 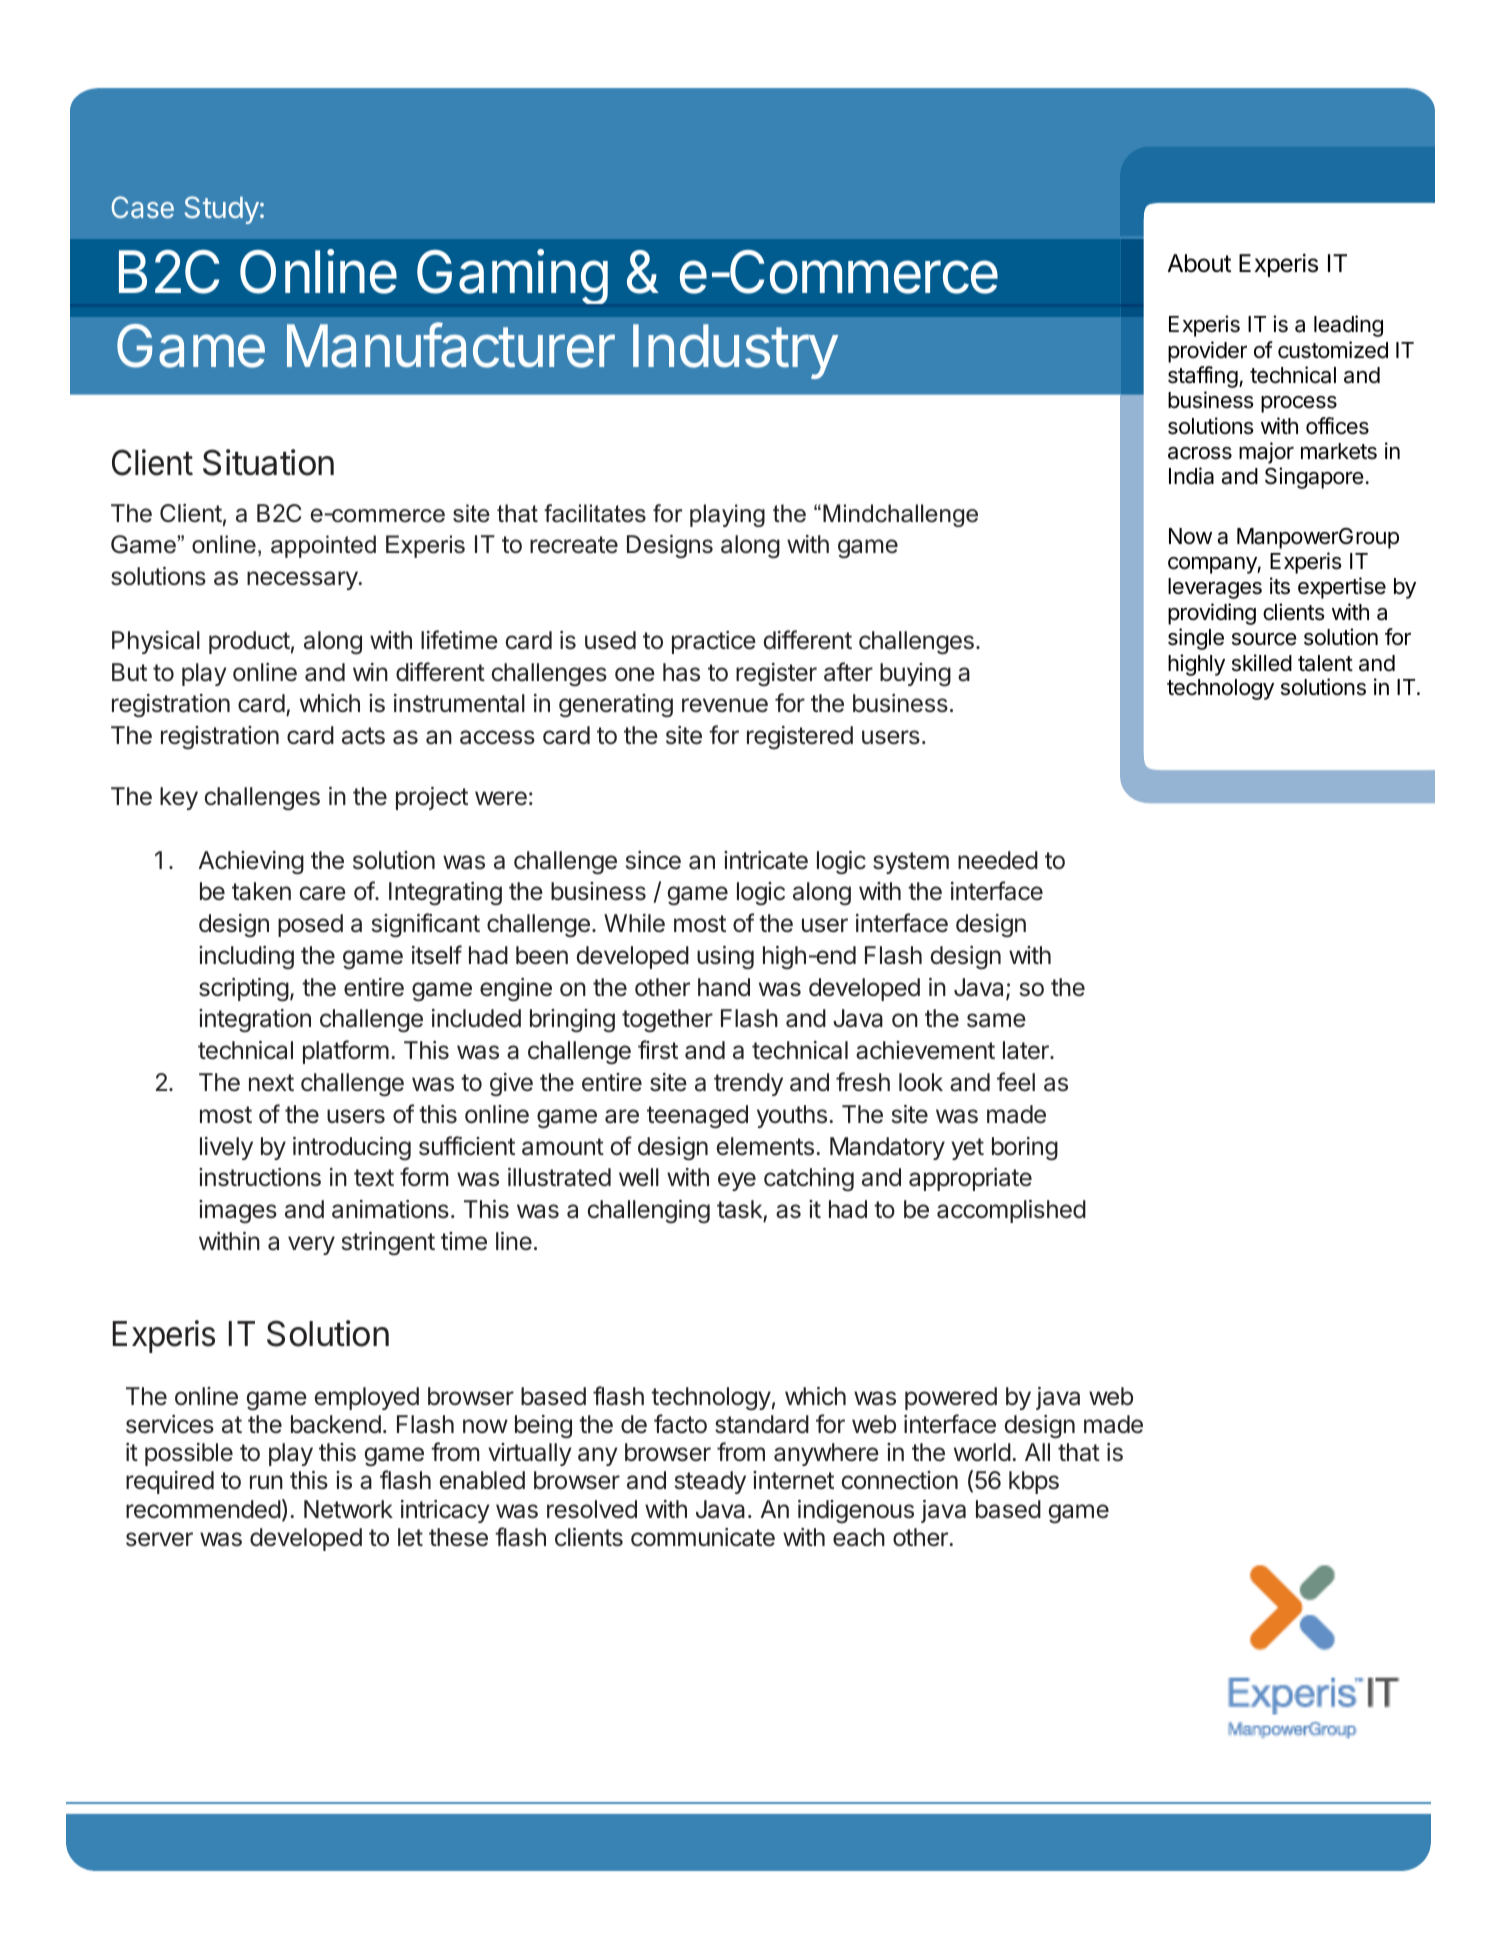 What do you see at coordinates (1196, 639) in the screenshot?
I see `single` at bounding box center [1196, 639].
